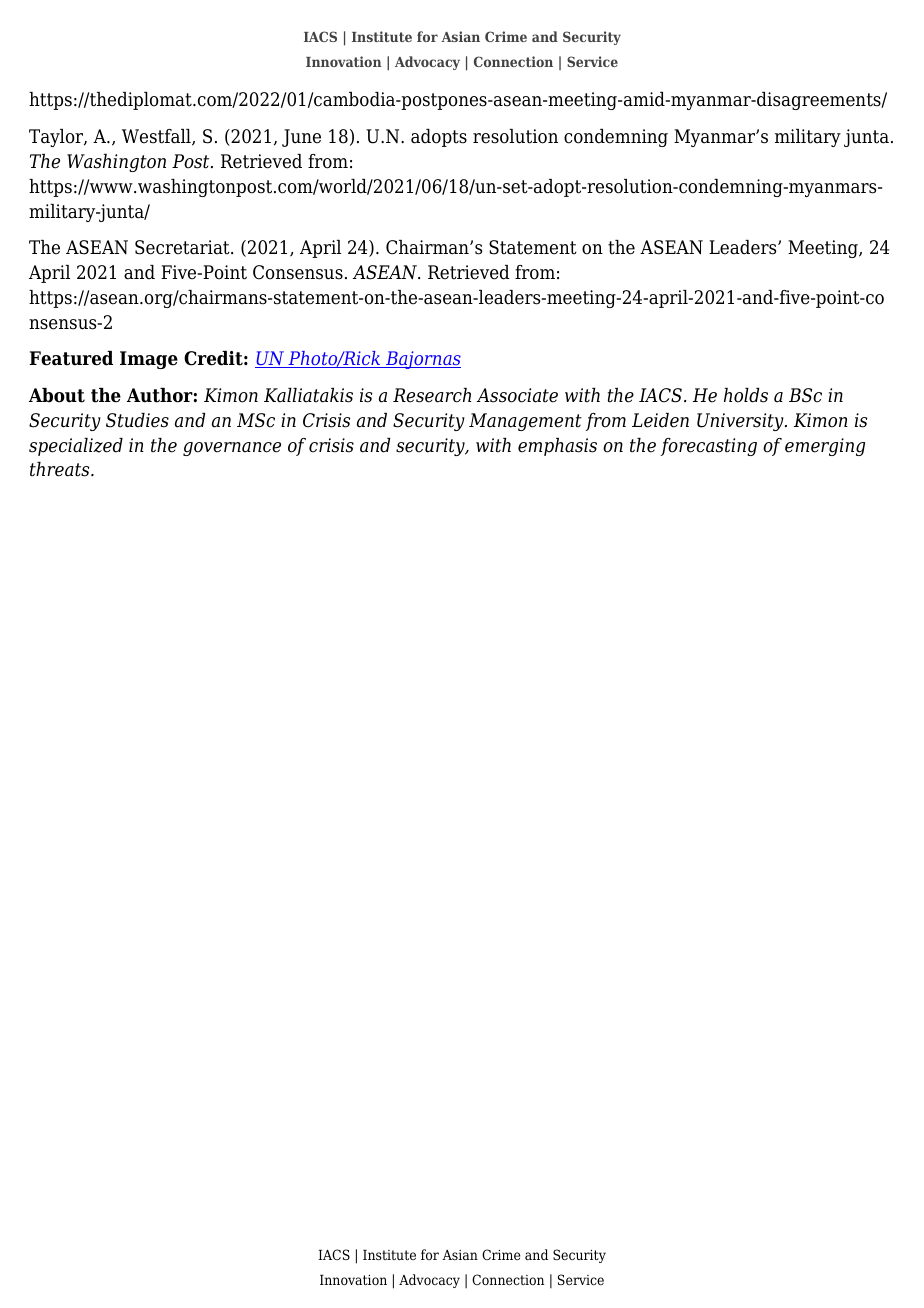  I want to click on specialized, so click(76, 447).
